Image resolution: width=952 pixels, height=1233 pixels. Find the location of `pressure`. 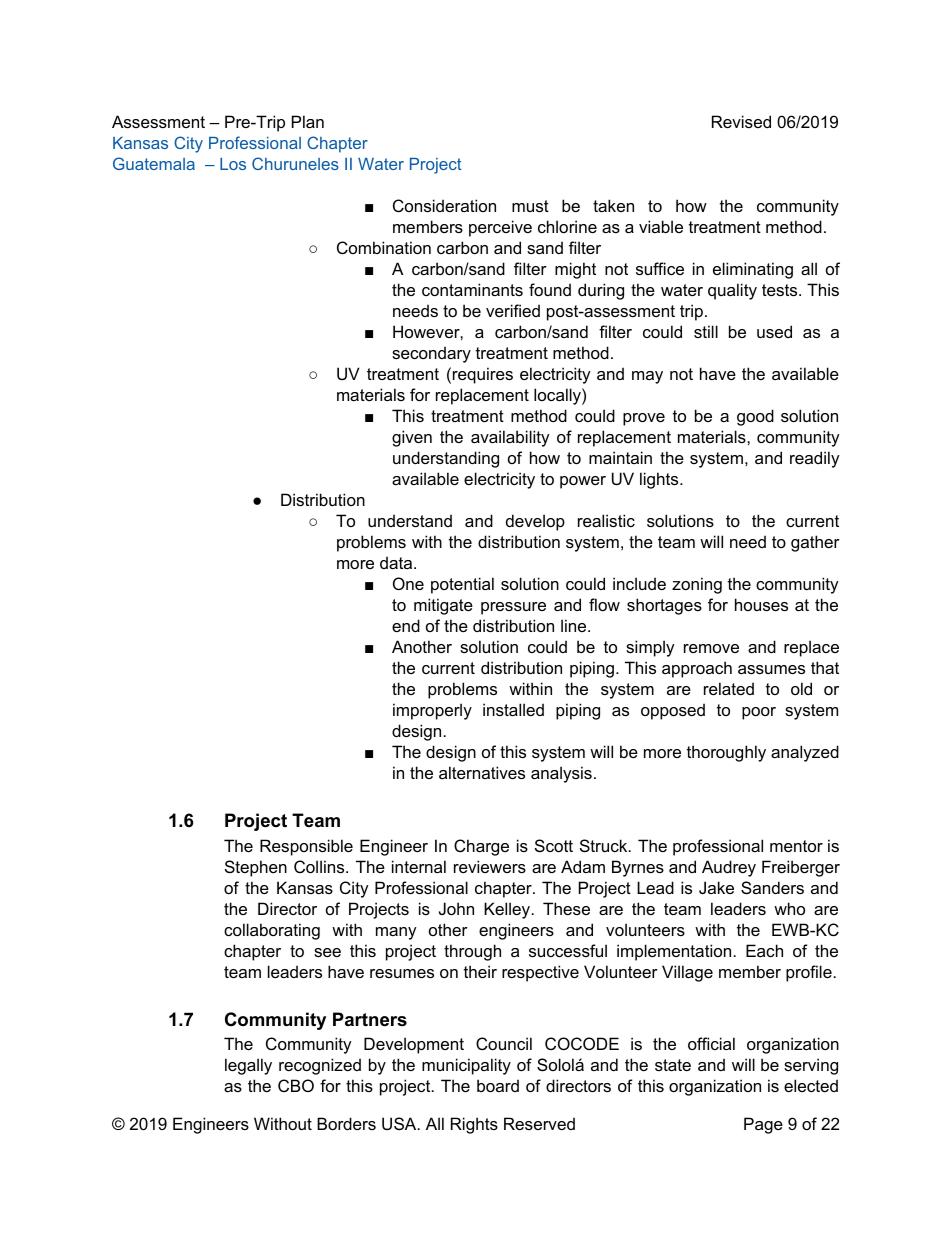

pressure is located at coordinates (513, 608).
